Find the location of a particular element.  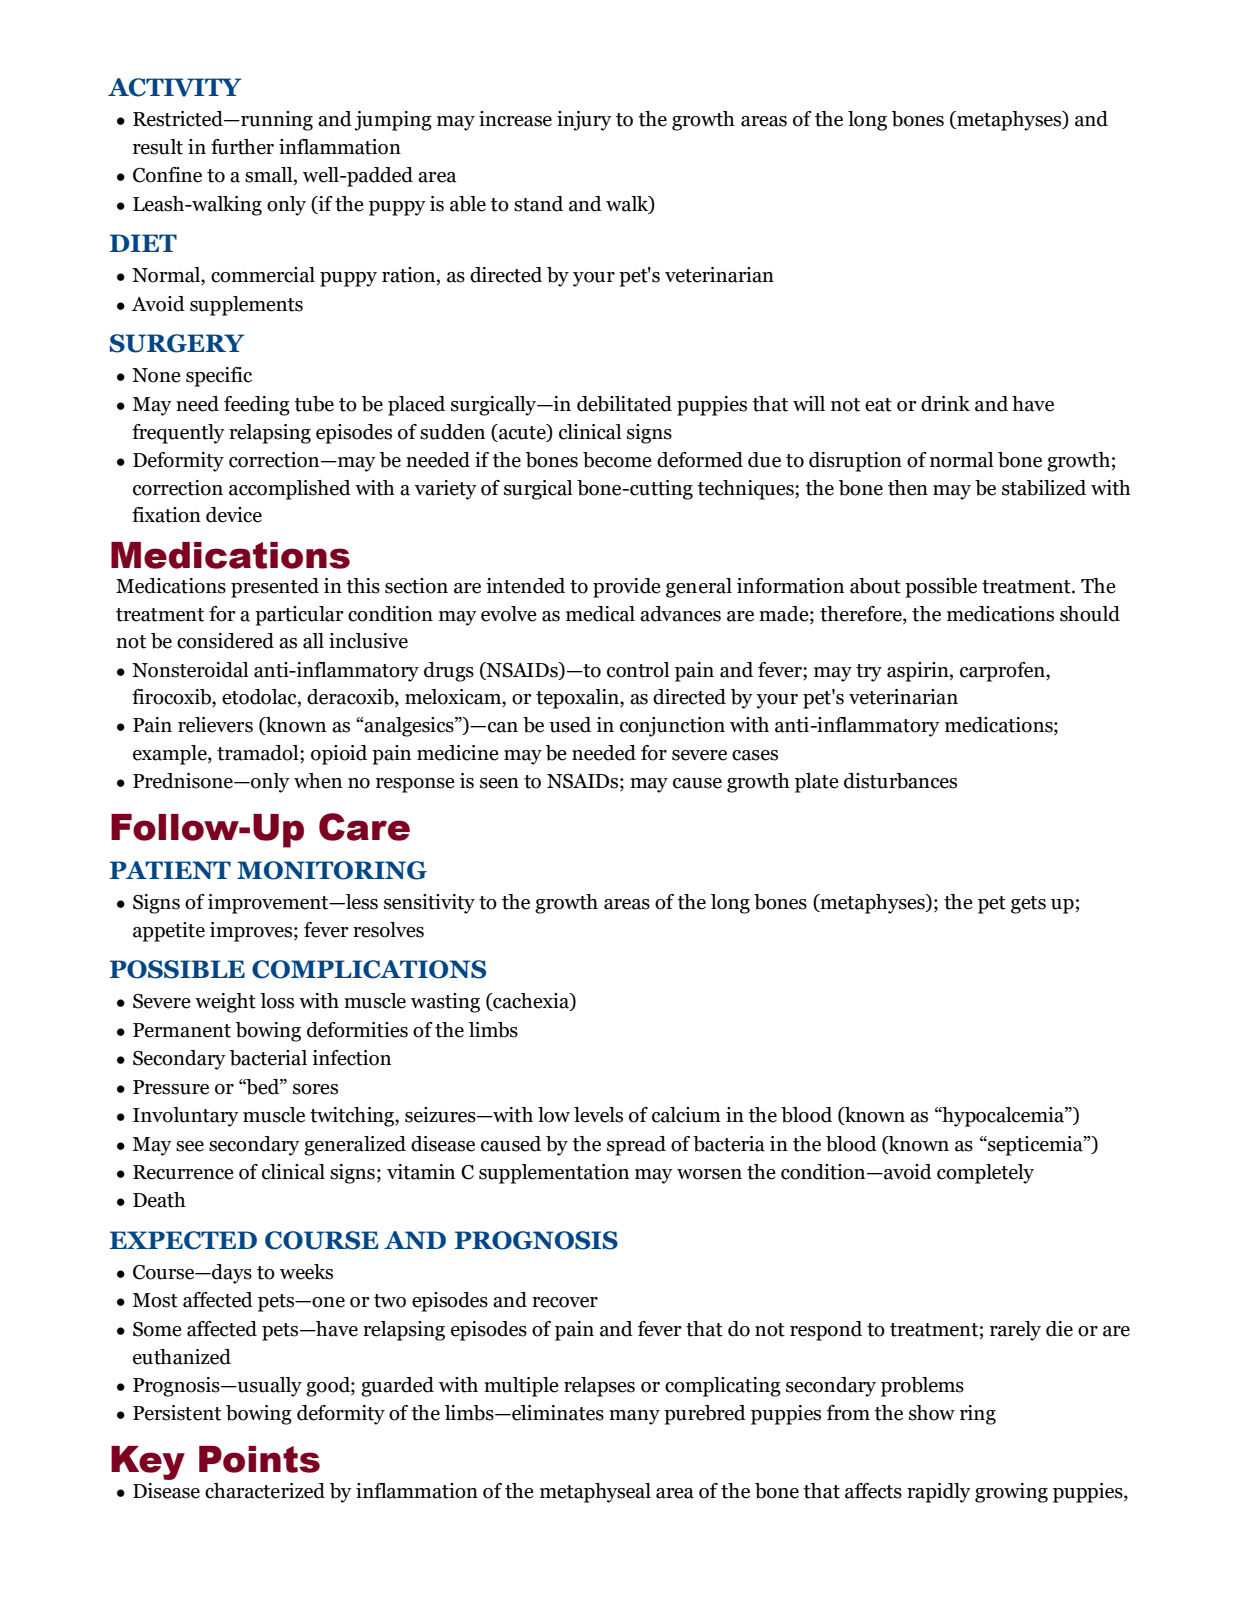

growing is located at coordinates (1011, 1493).
